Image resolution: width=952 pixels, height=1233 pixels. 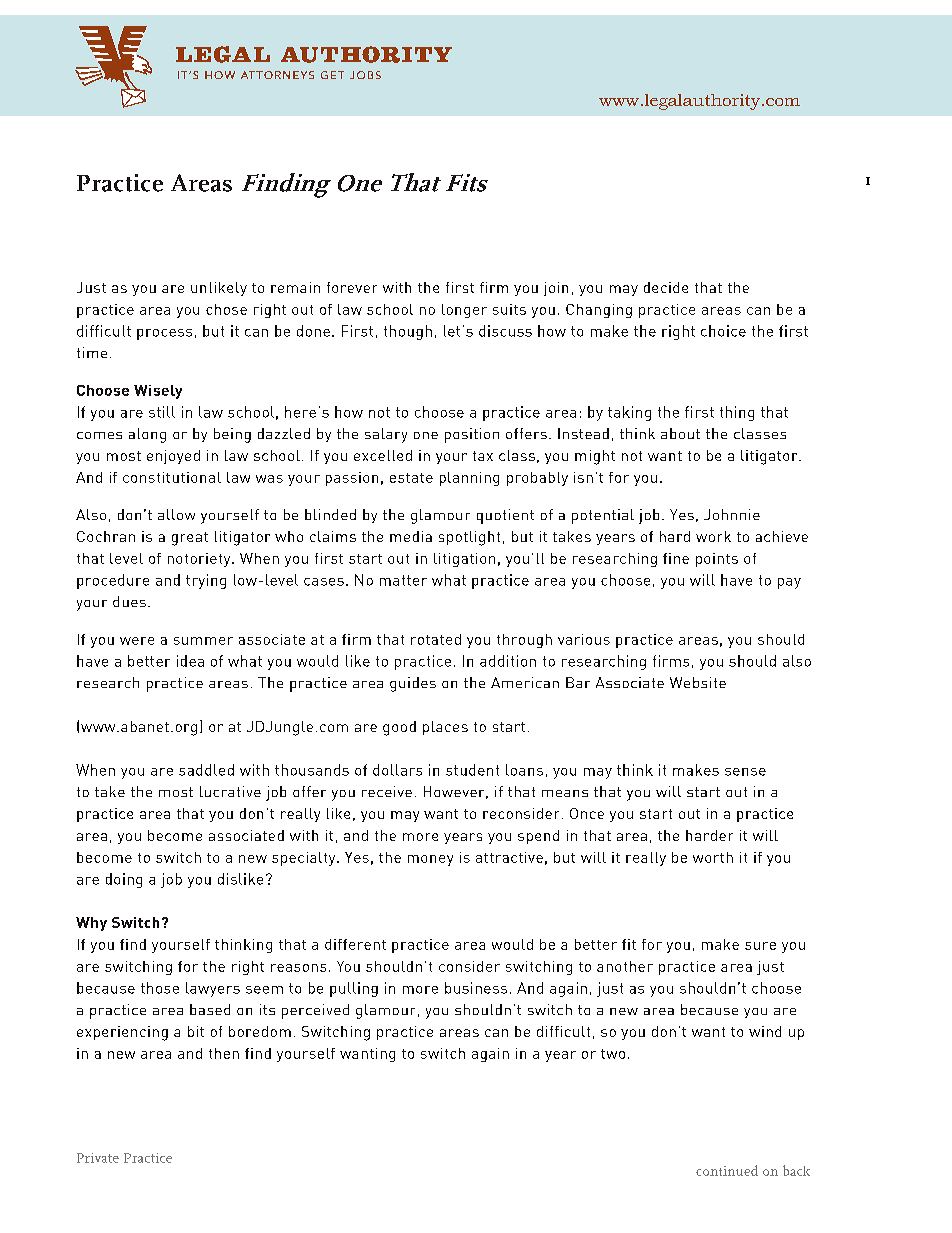 I want to click on longer, so click(x=464, y=311).
